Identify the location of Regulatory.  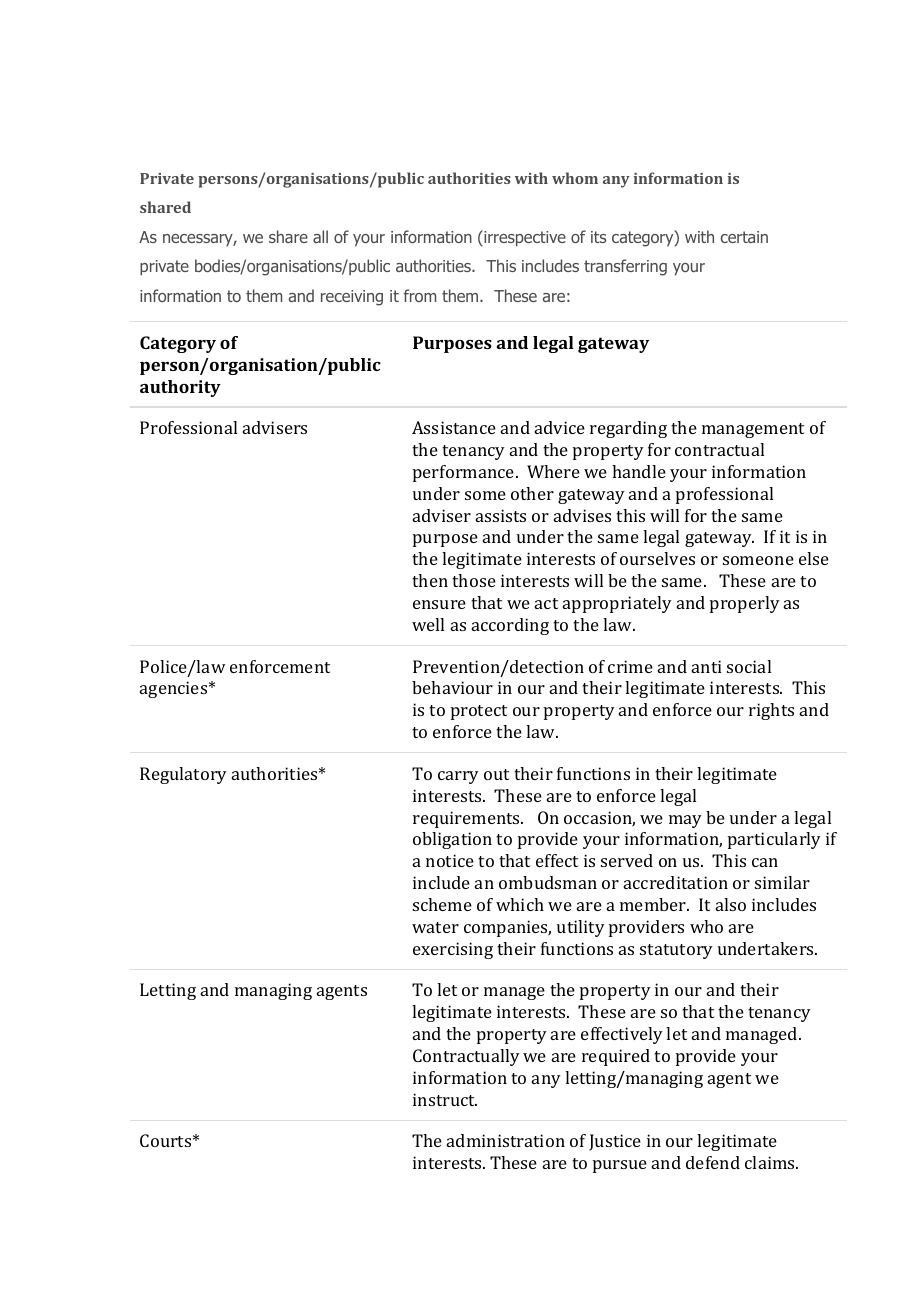
(183, 775).
